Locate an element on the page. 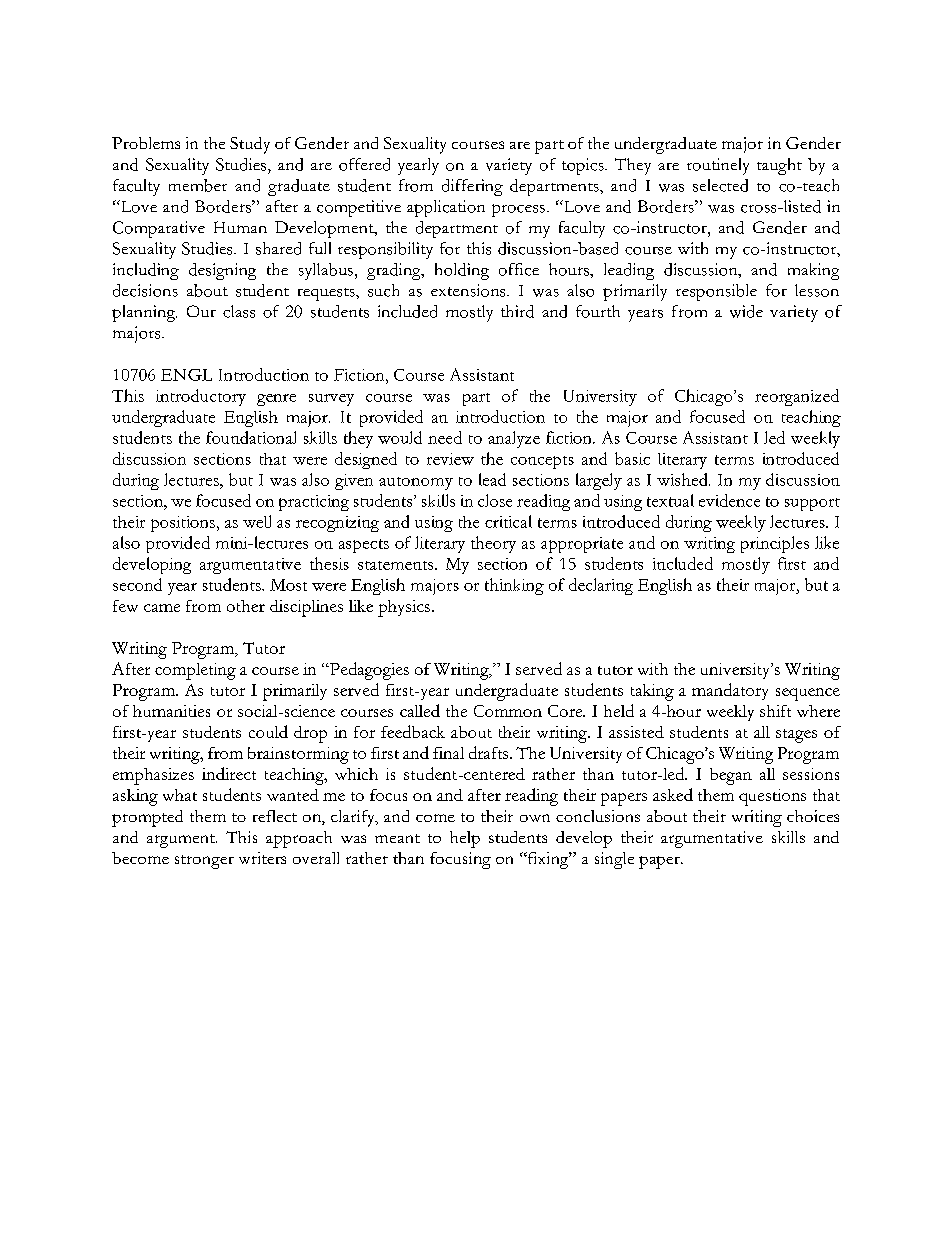  stronger is located at coordinates (204, 862).
